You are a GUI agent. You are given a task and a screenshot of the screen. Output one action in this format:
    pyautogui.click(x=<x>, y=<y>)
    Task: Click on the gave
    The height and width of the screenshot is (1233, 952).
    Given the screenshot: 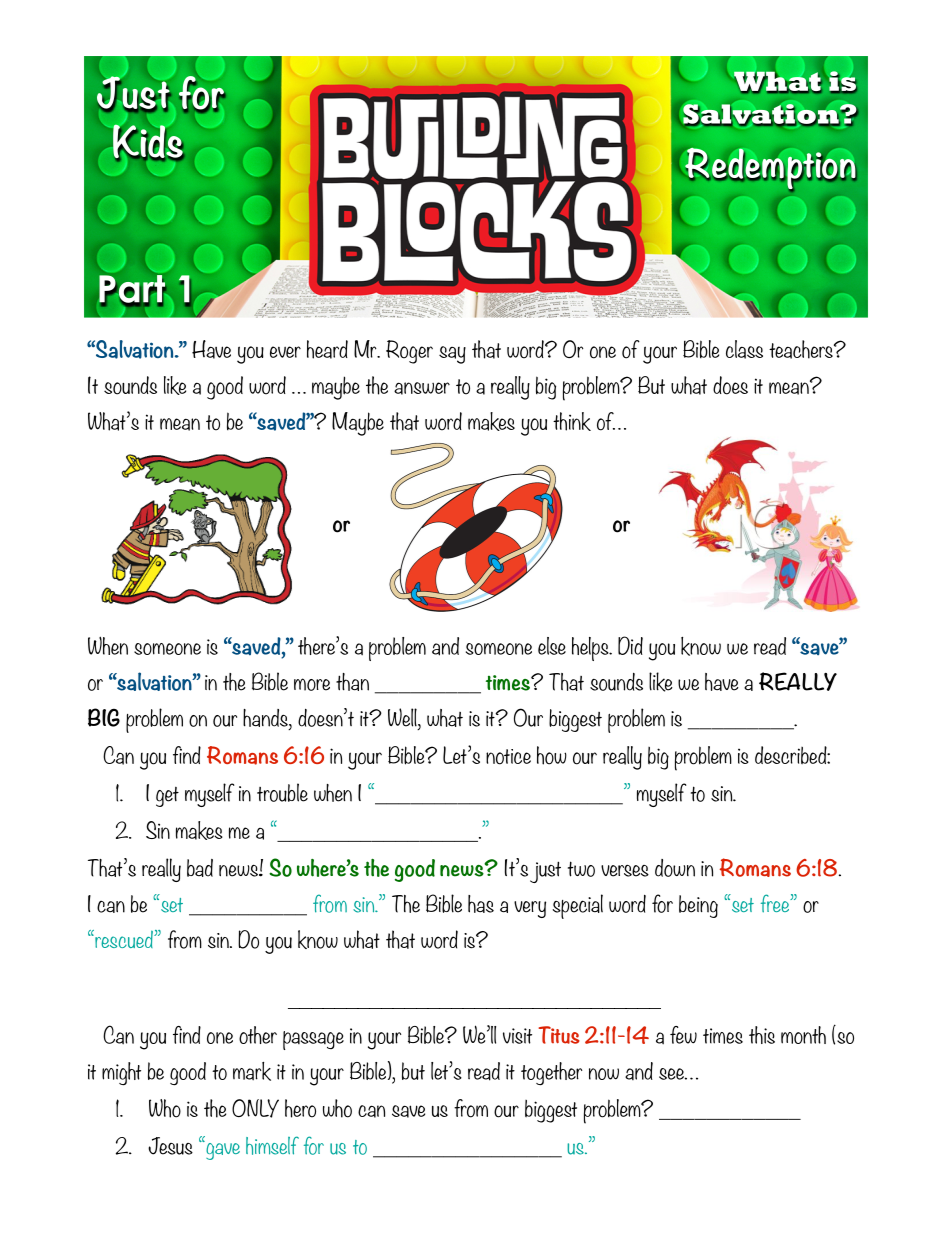 What is the action you would take?
    pyautogui.click(x=222, y=1150)
